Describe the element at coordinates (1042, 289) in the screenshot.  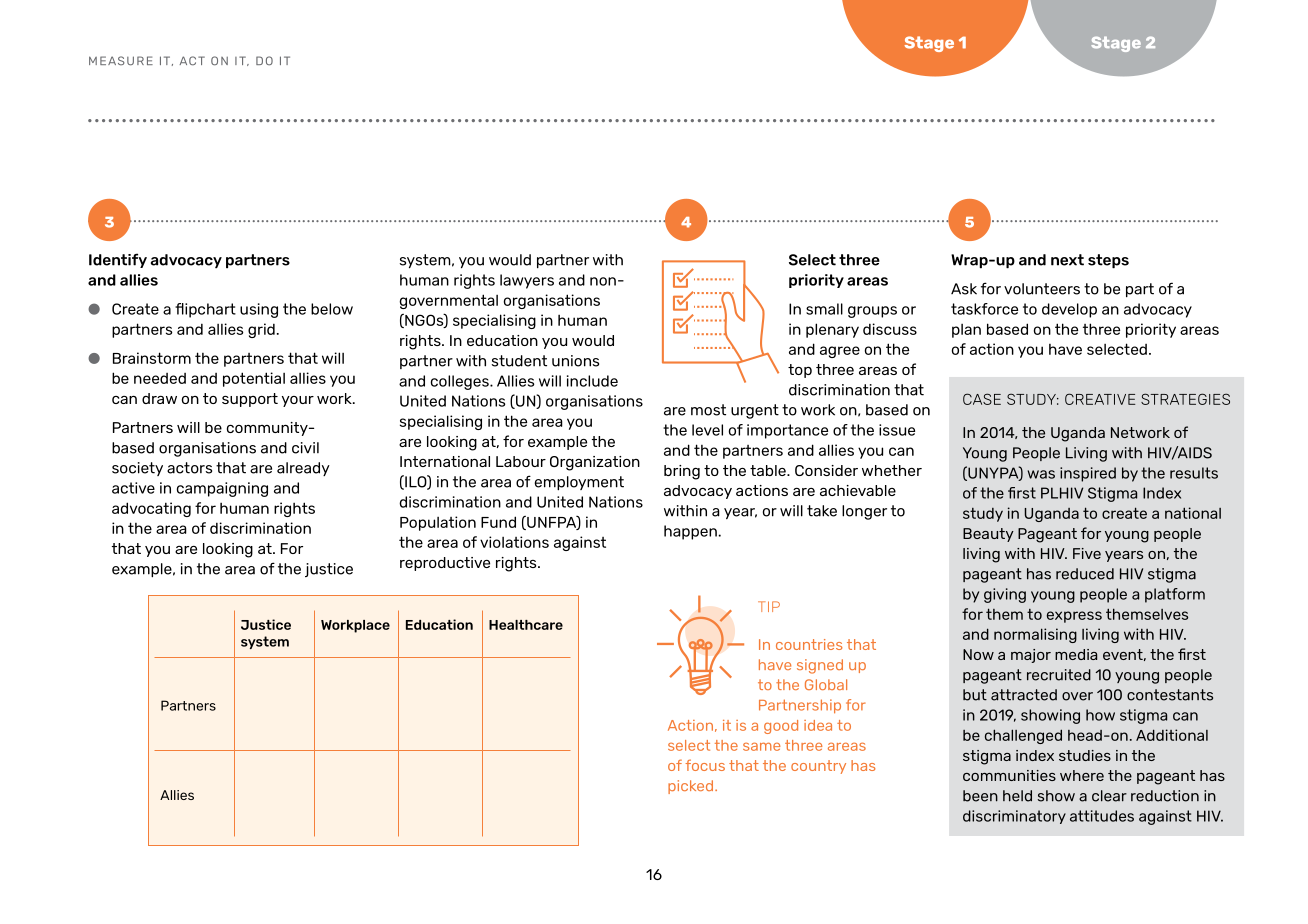
I see `volunteers` at that location.
